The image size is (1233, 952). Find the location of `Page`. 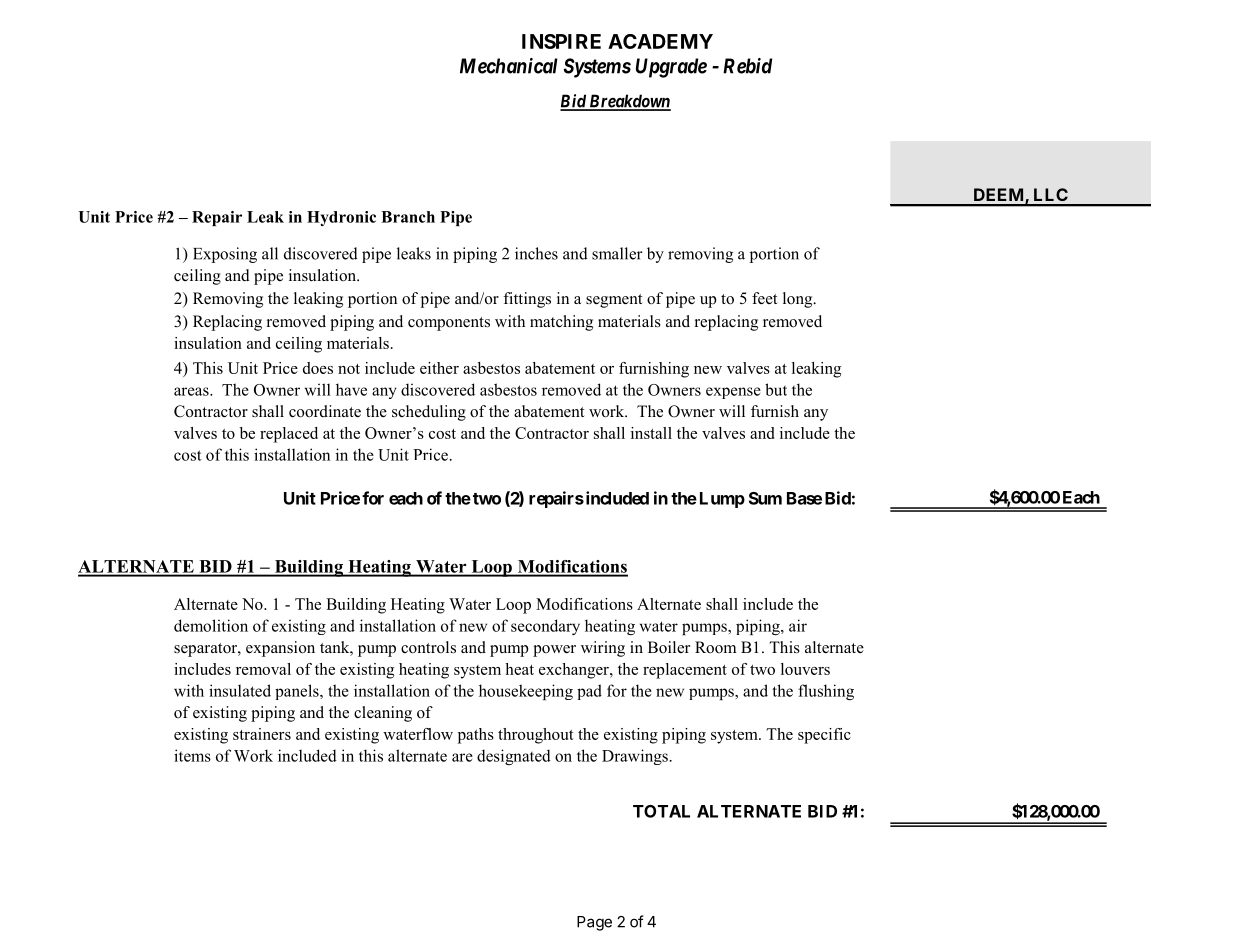

Page is located at coordinates (594, 923).
